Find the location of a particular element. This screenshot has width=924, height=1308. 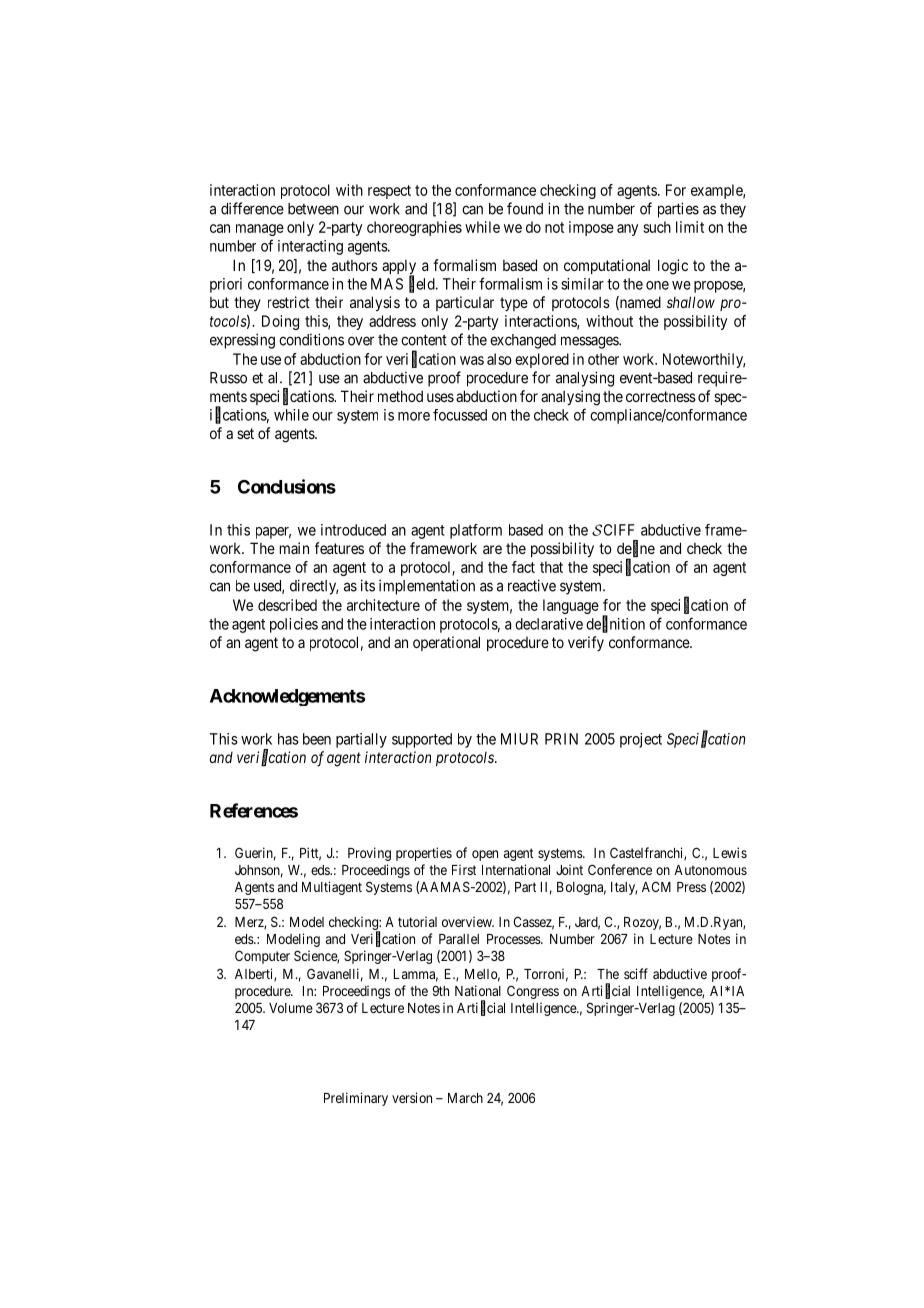

manage is located at coordinates (260, 230).
